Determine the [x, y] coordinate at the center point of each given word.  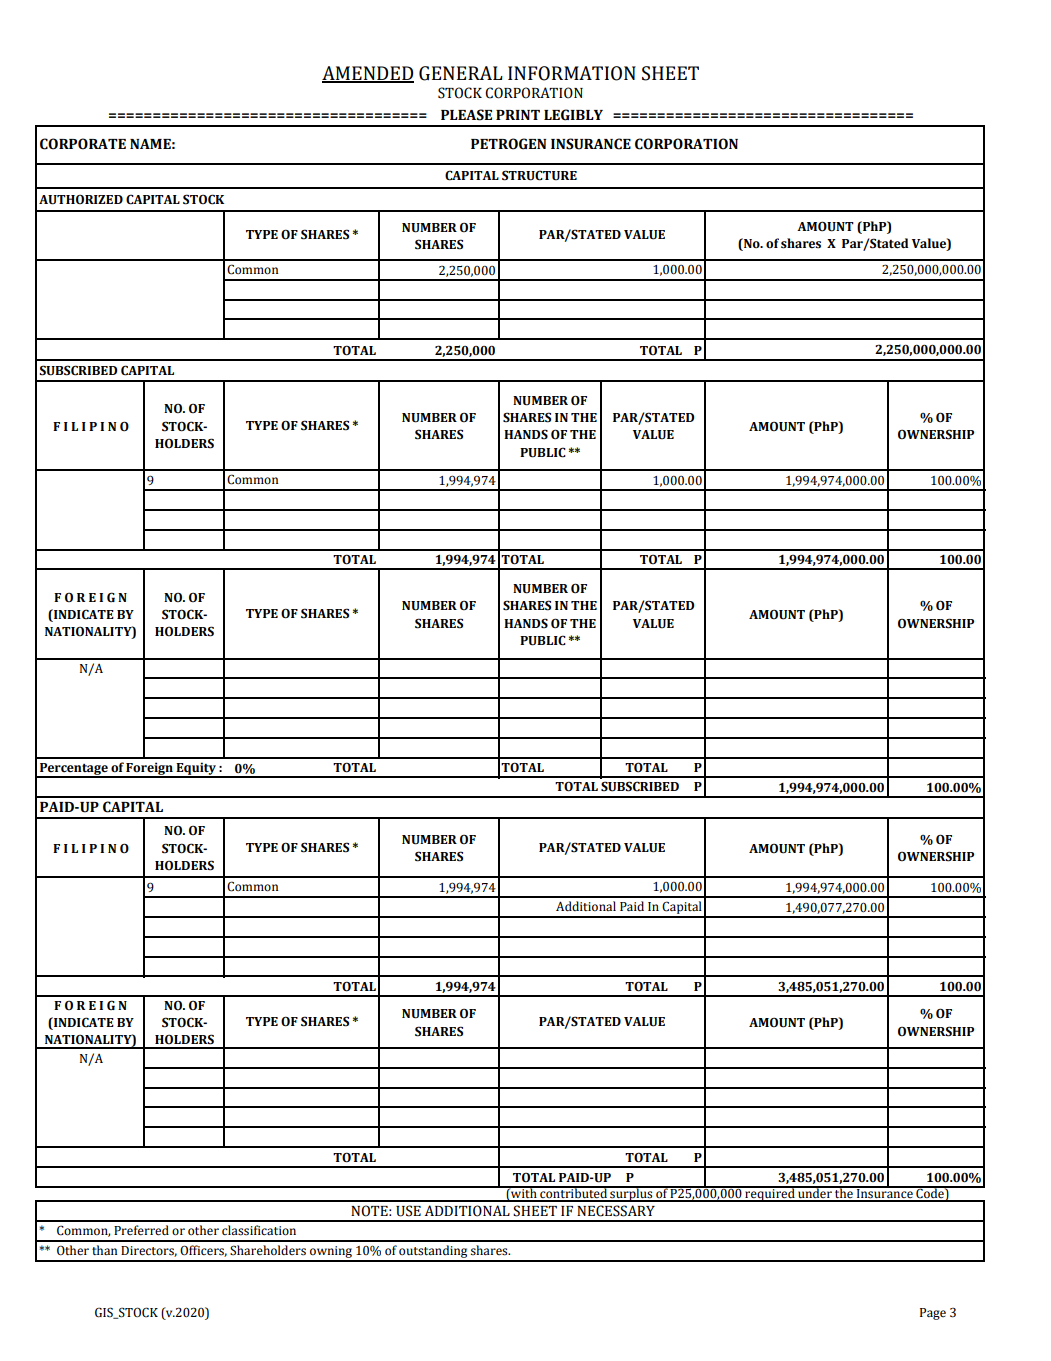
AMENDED [368, 74]
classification [259, 1230]
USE [408, 1211]
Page [933, 1314]
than [104, 1250]
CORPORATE [83, 144]
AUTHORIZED [81, 199]
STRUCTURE [539, 175]
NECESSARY [616, 1211]
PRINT [518, 115]
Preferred [141, 1230]
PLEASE [466, 115]
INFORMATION [572, 73]
